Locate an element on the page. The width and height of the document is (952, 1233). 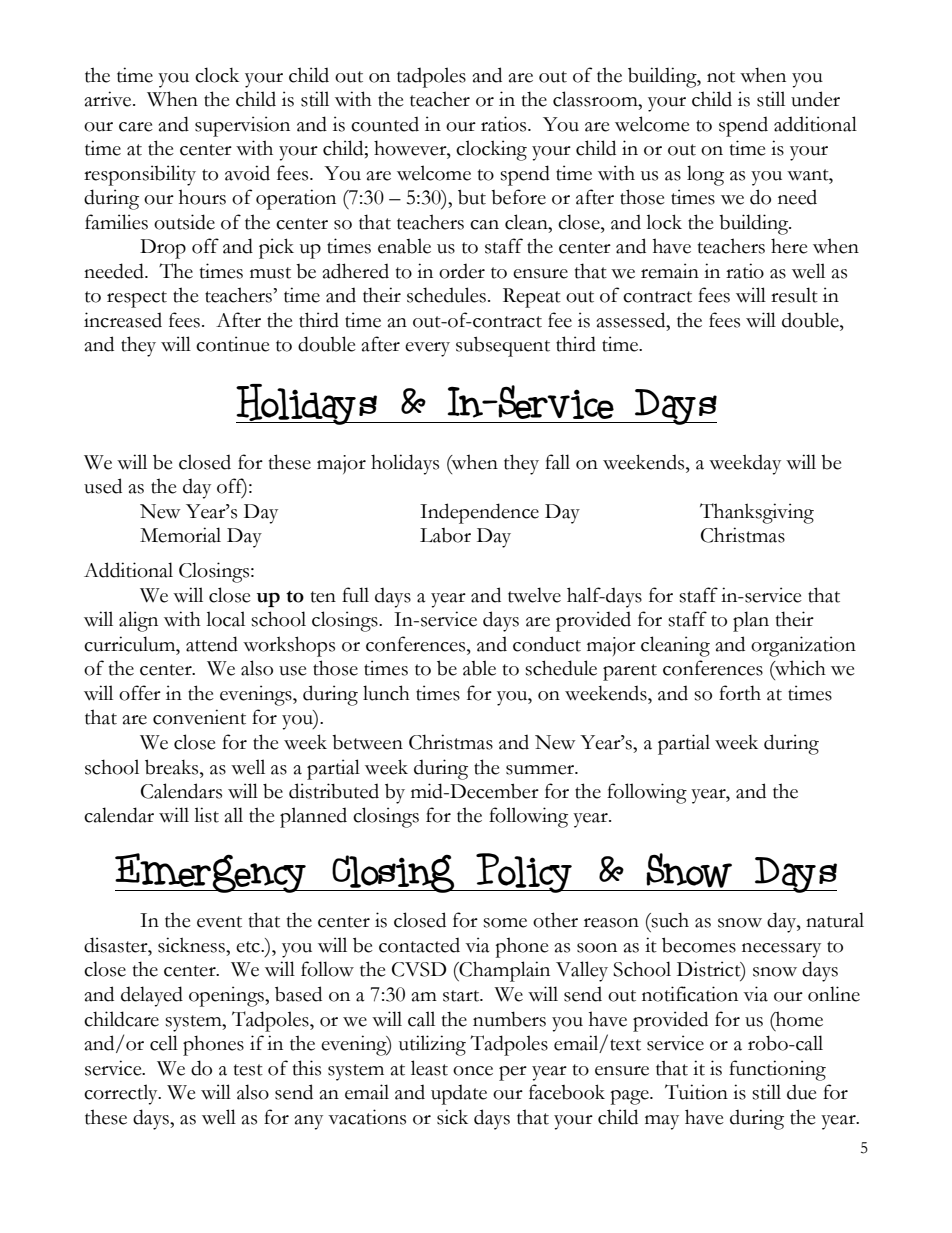
forth is located at coordinates (740, 693).
